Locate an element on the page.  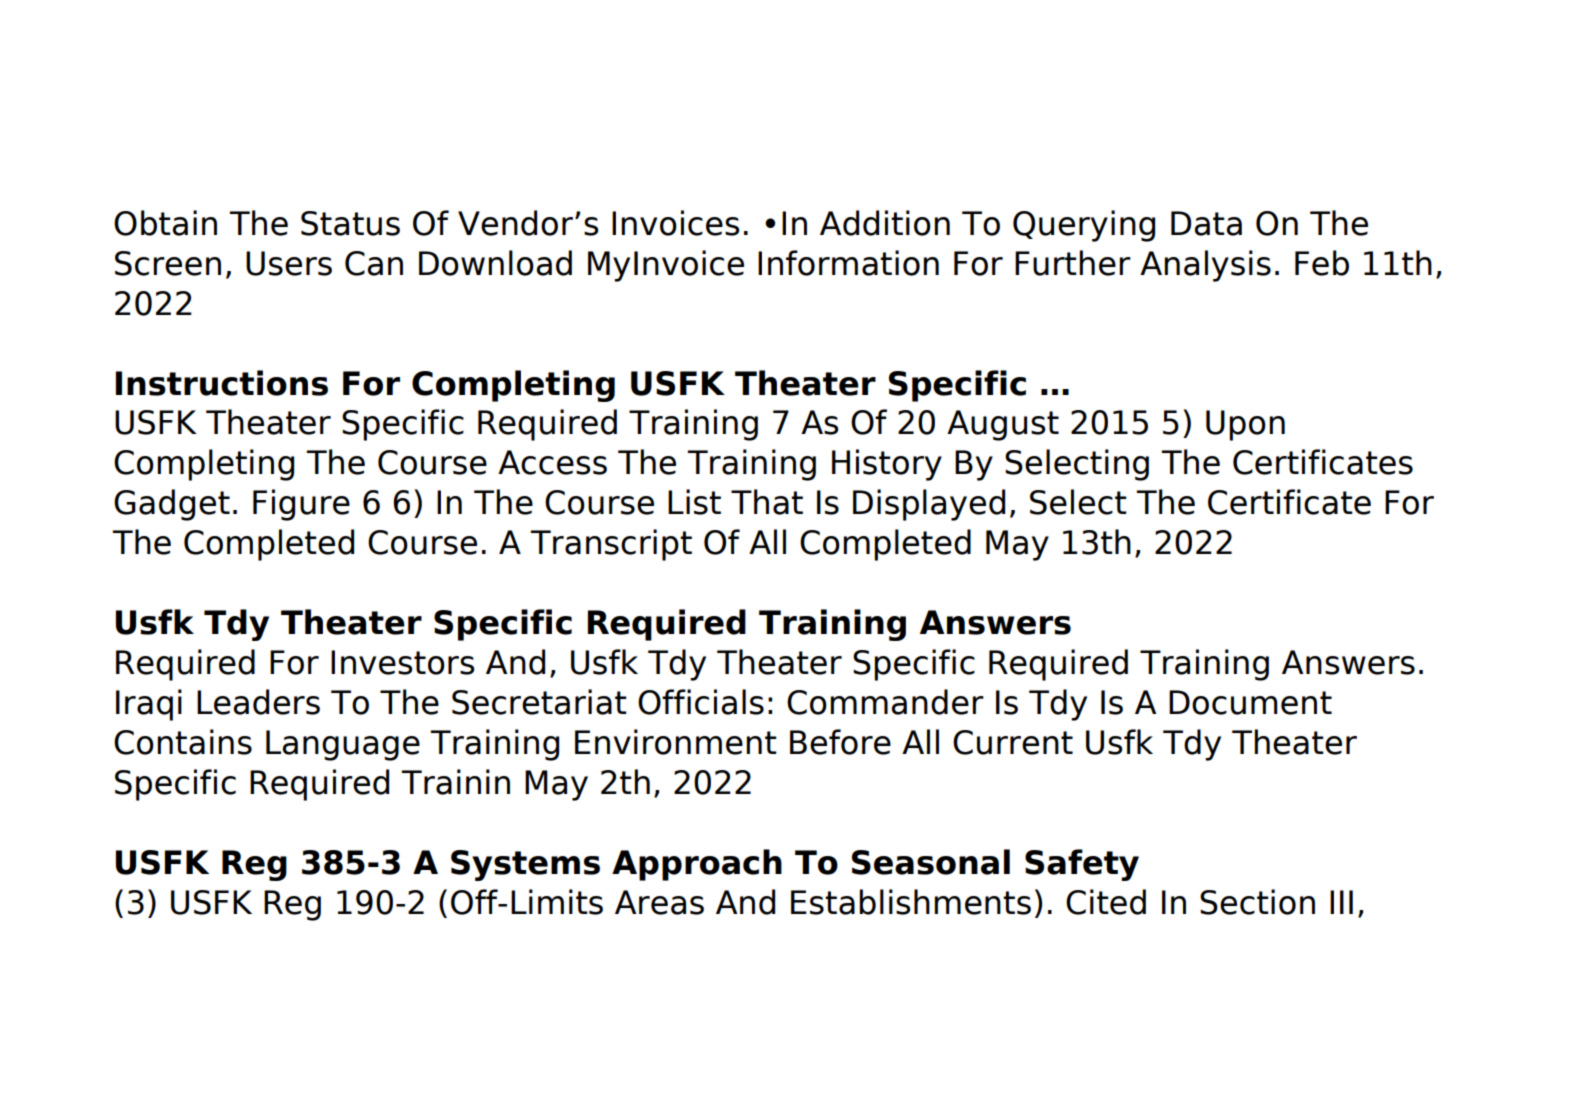
Figure is located at coordinates (301, 505).
